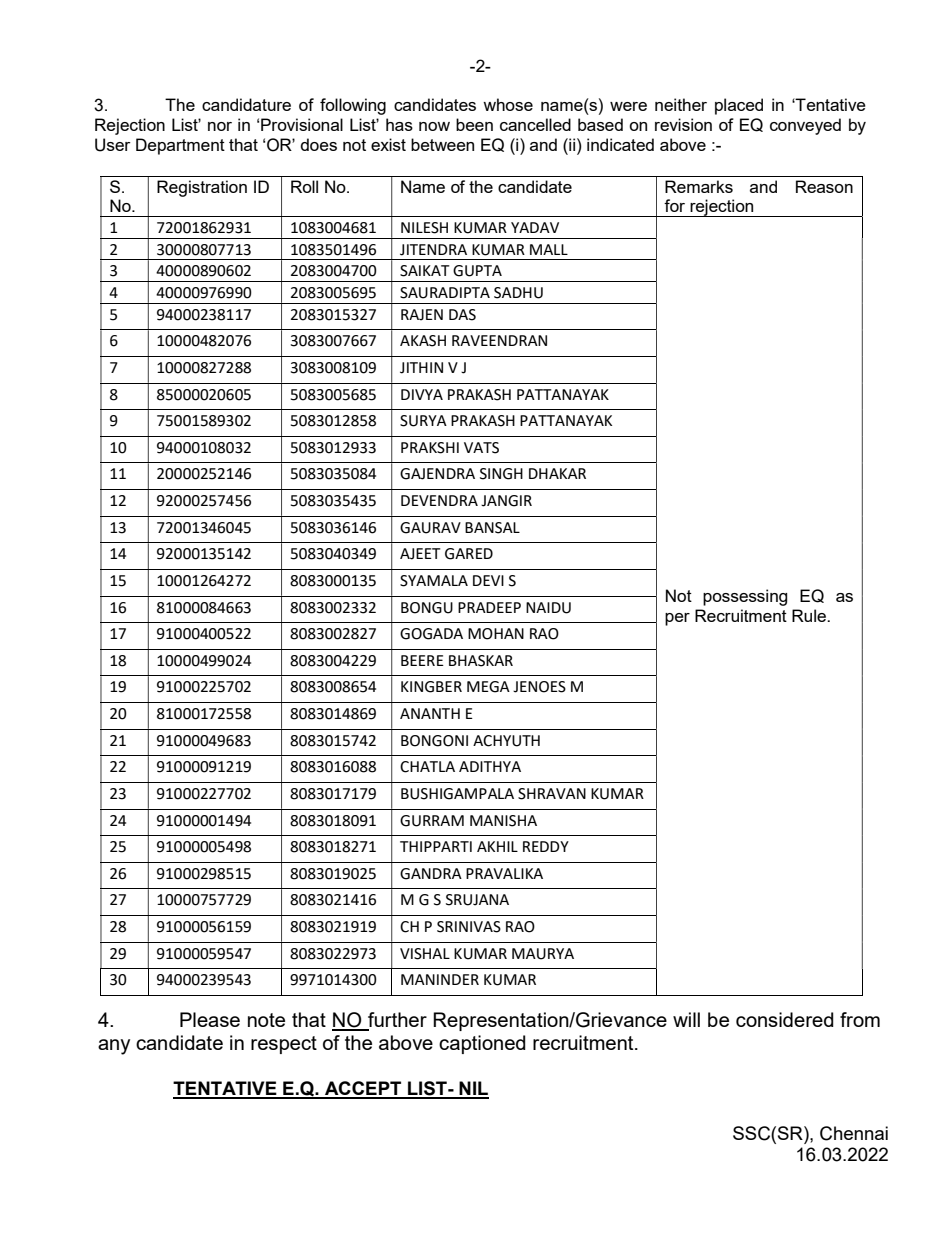 Image resolution: width=952 pixels, height=1233 pixels. Describe the element at coordinates (430, 528) in the image. I see `GAURAV` at that location.
